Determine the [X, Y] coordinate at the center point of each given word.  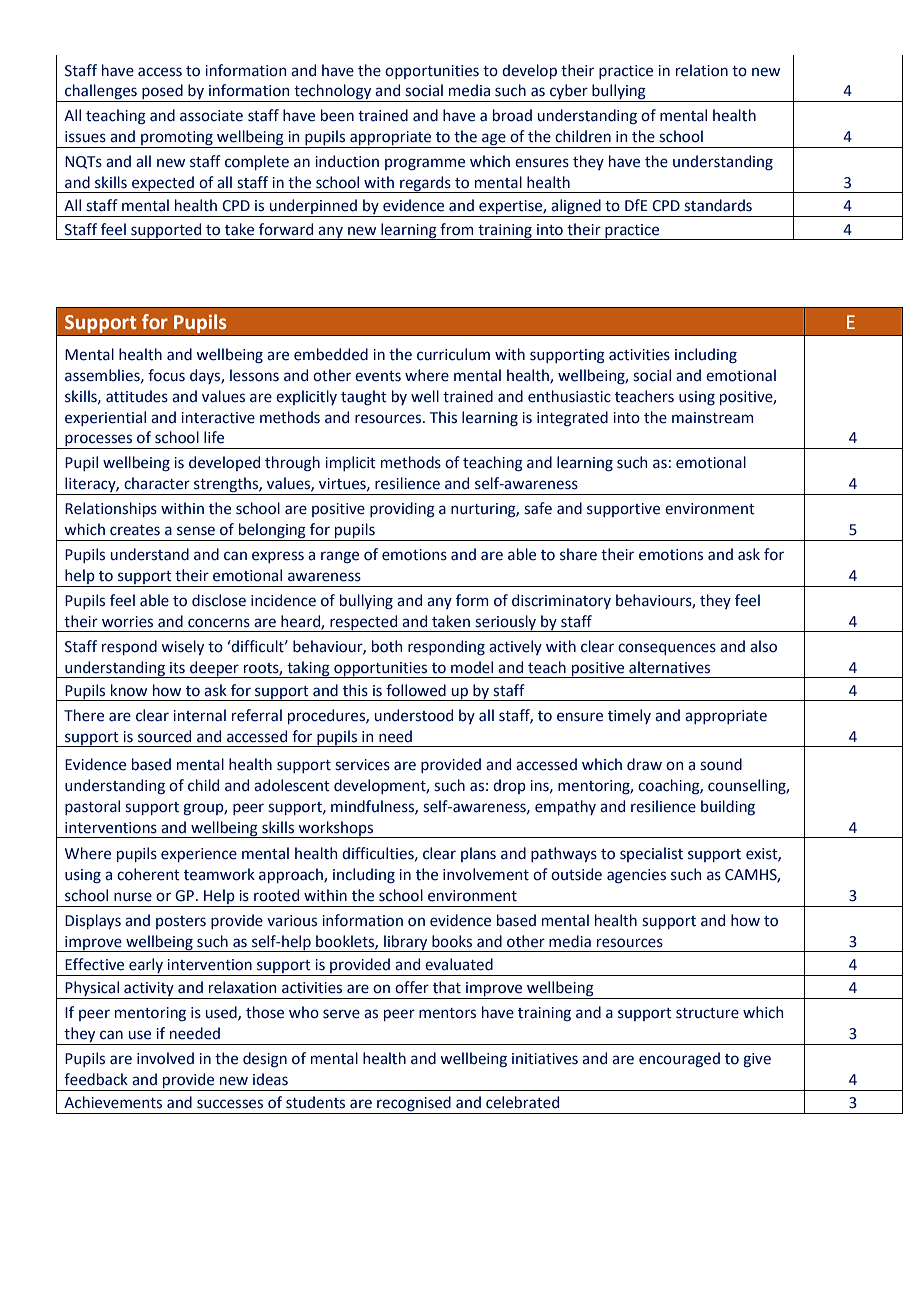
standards [718, 205]
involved [165, 1058]
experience [199, 855]
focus [166, 375]
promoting [177, 139]
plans [478, 854]
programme [425, 164]
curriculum [453, 354]
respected [364, 623]
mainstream [713, 418]
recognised [414, 1105]
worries [127, 622]
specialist [651, 854]
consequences [667, 649]
